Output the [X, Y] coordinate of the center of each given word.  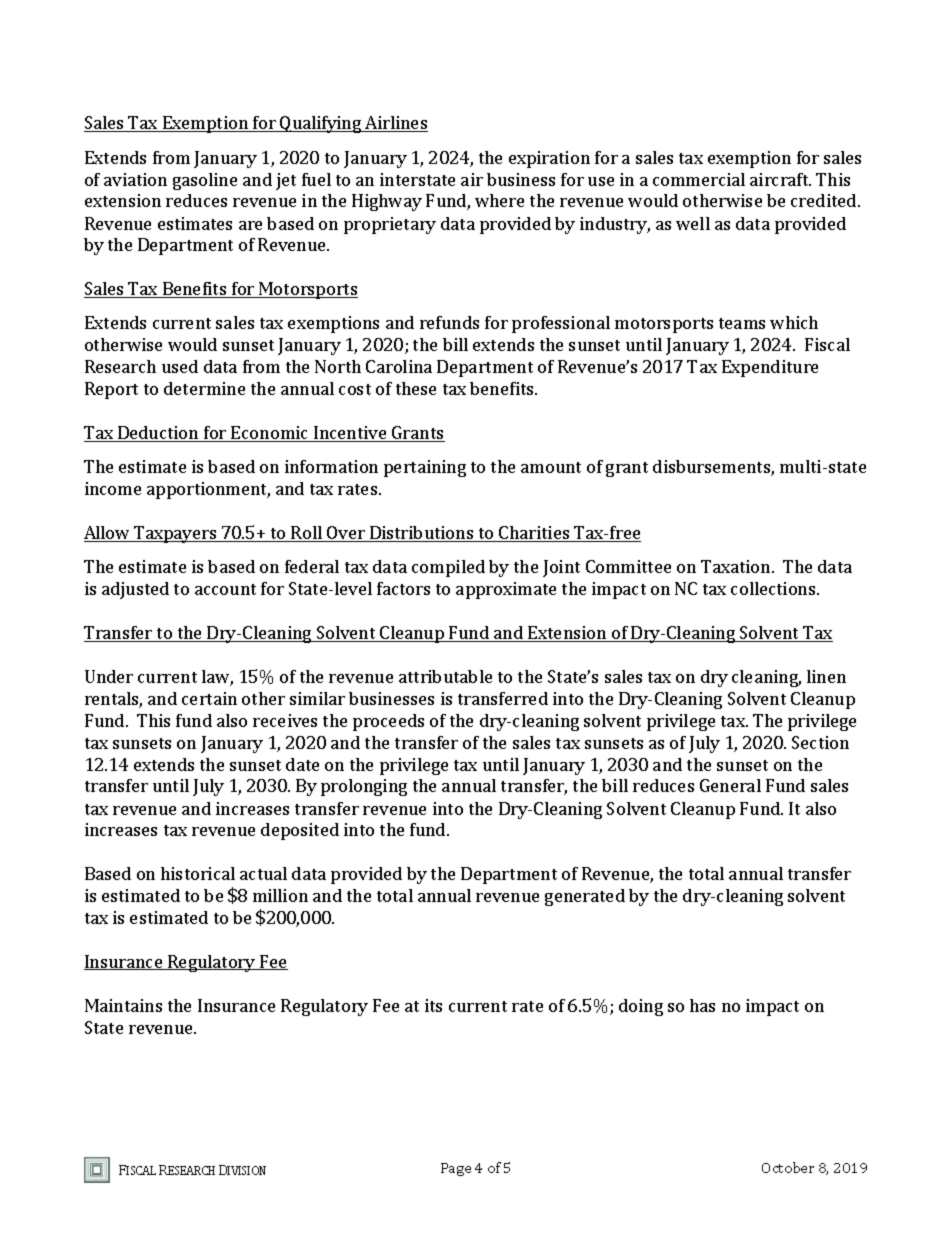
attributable [445, 676]
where [499, 200]
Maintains [123, 1005]
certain [209, 698]
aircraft [780, 179]
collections [774, 588]
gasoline [205, 181]
